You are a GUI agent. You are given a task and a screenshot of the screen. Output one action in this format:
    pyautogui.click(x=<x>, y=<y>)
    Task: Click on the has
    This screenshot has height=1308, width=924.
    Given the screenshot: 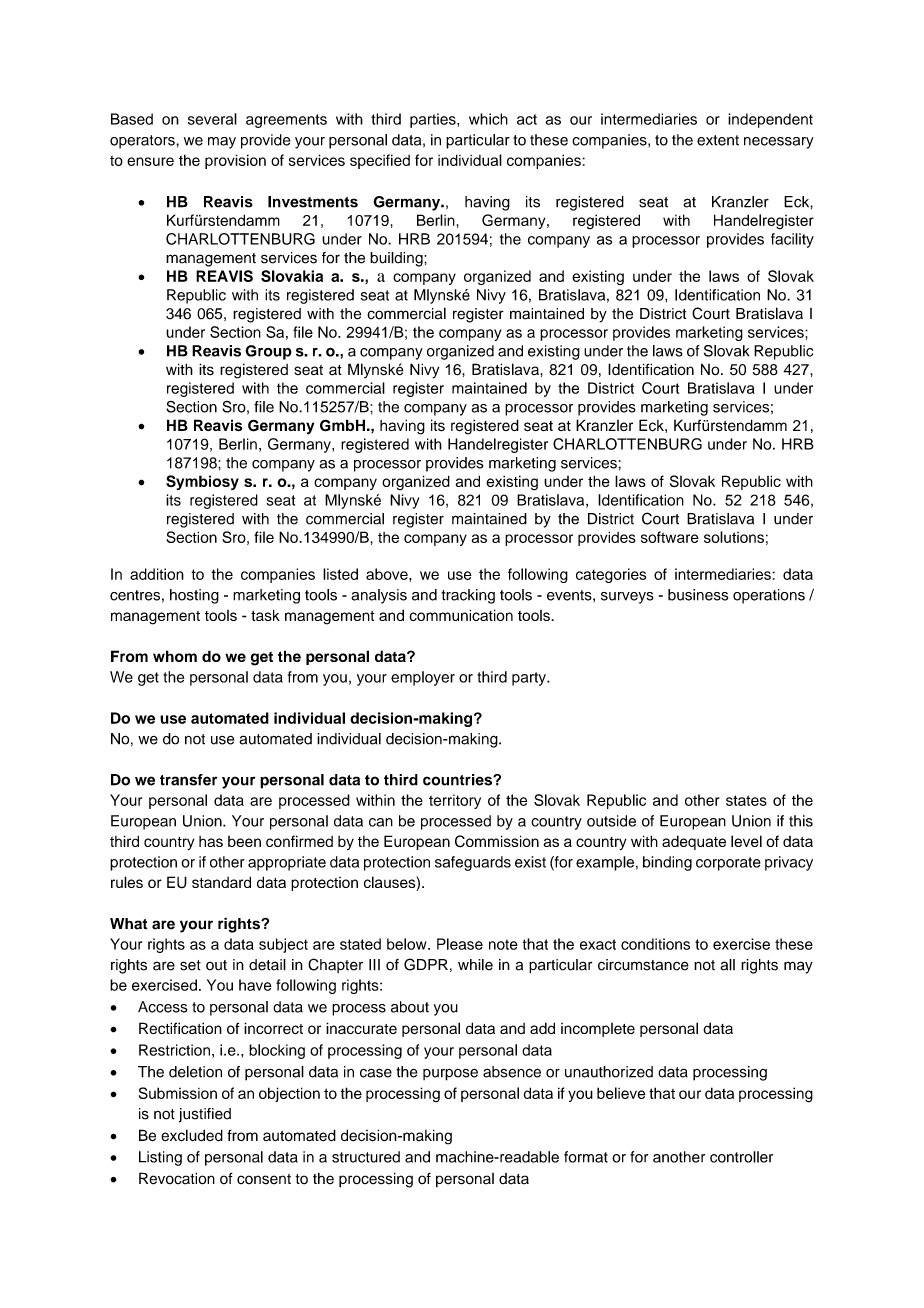 What is the action you would take?
    pyautogui.click(x=211, y=841)
